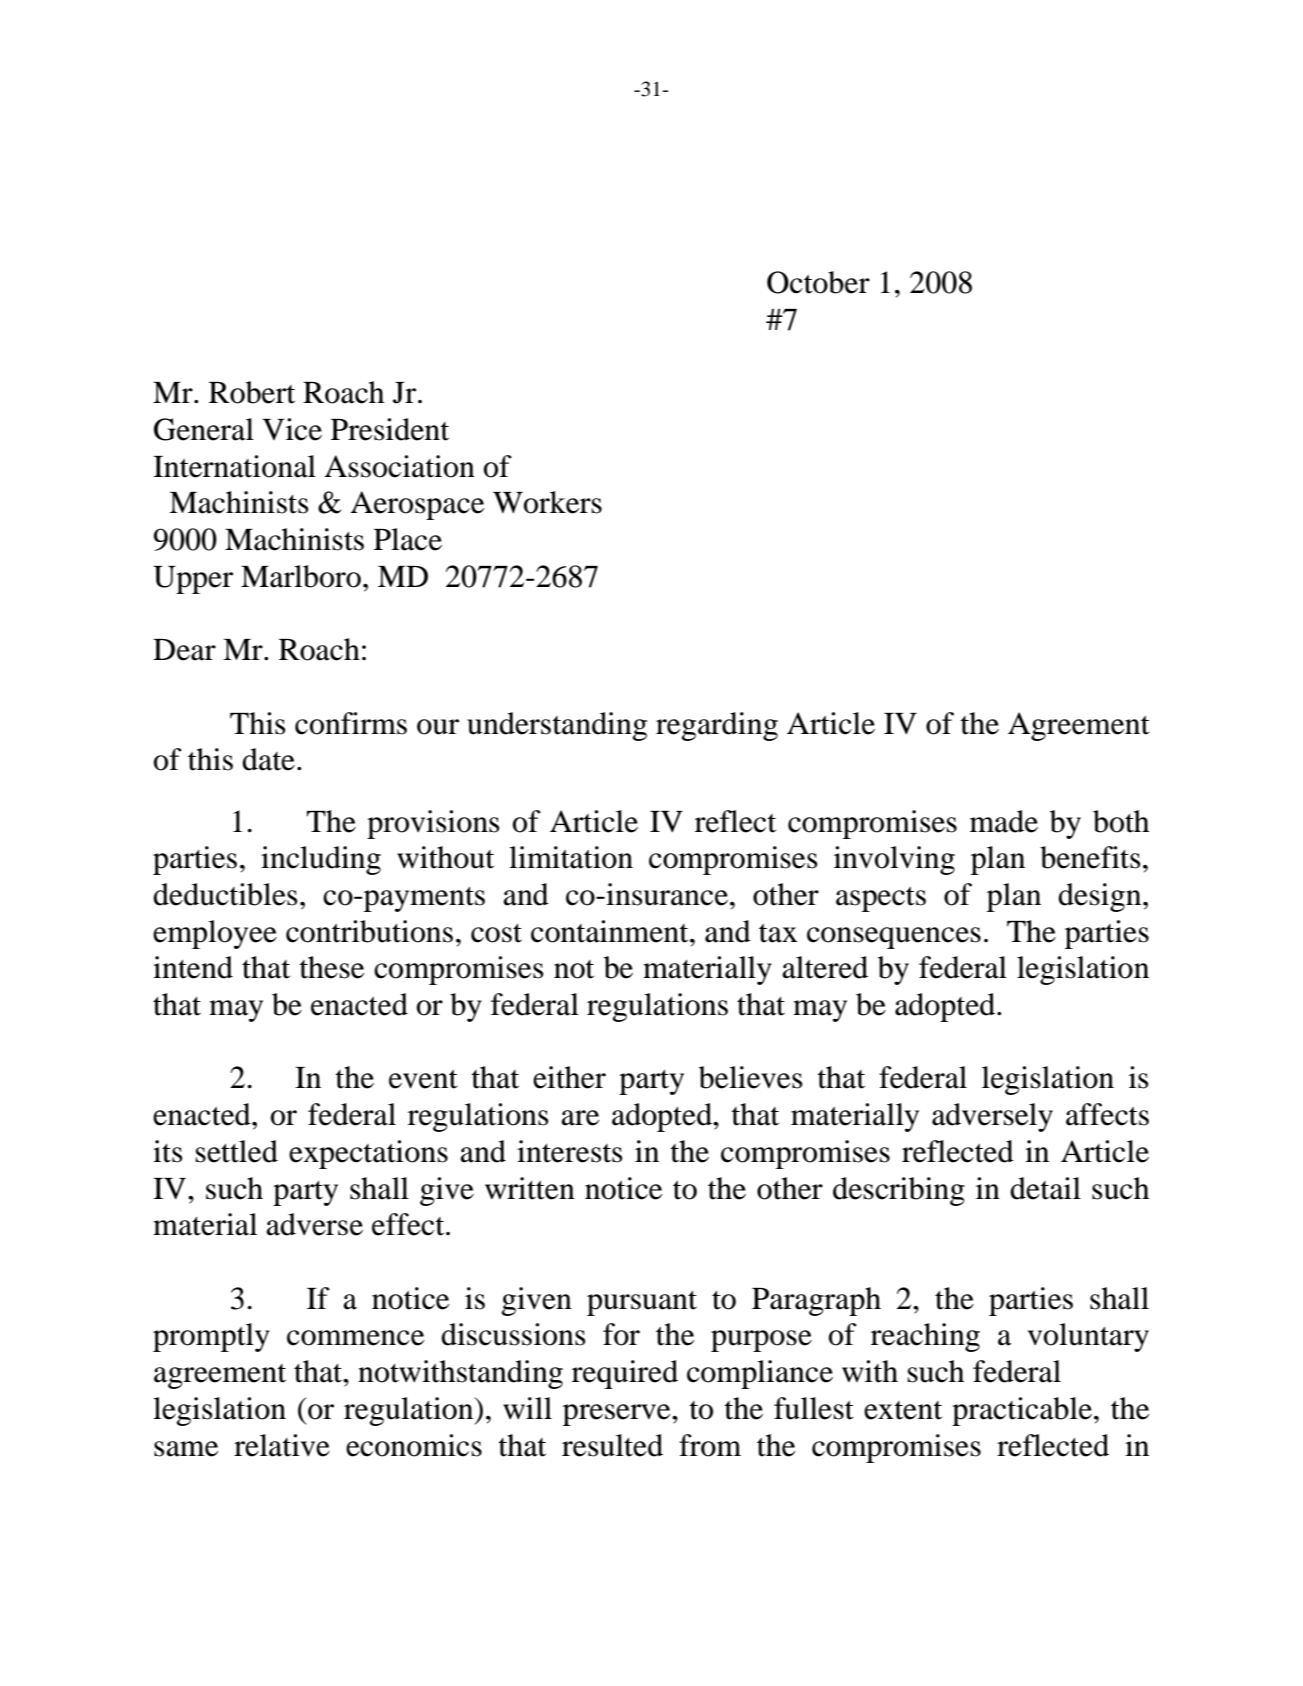 The image size is (1303, 1686). I want to click on made, so click(1004, 821).
